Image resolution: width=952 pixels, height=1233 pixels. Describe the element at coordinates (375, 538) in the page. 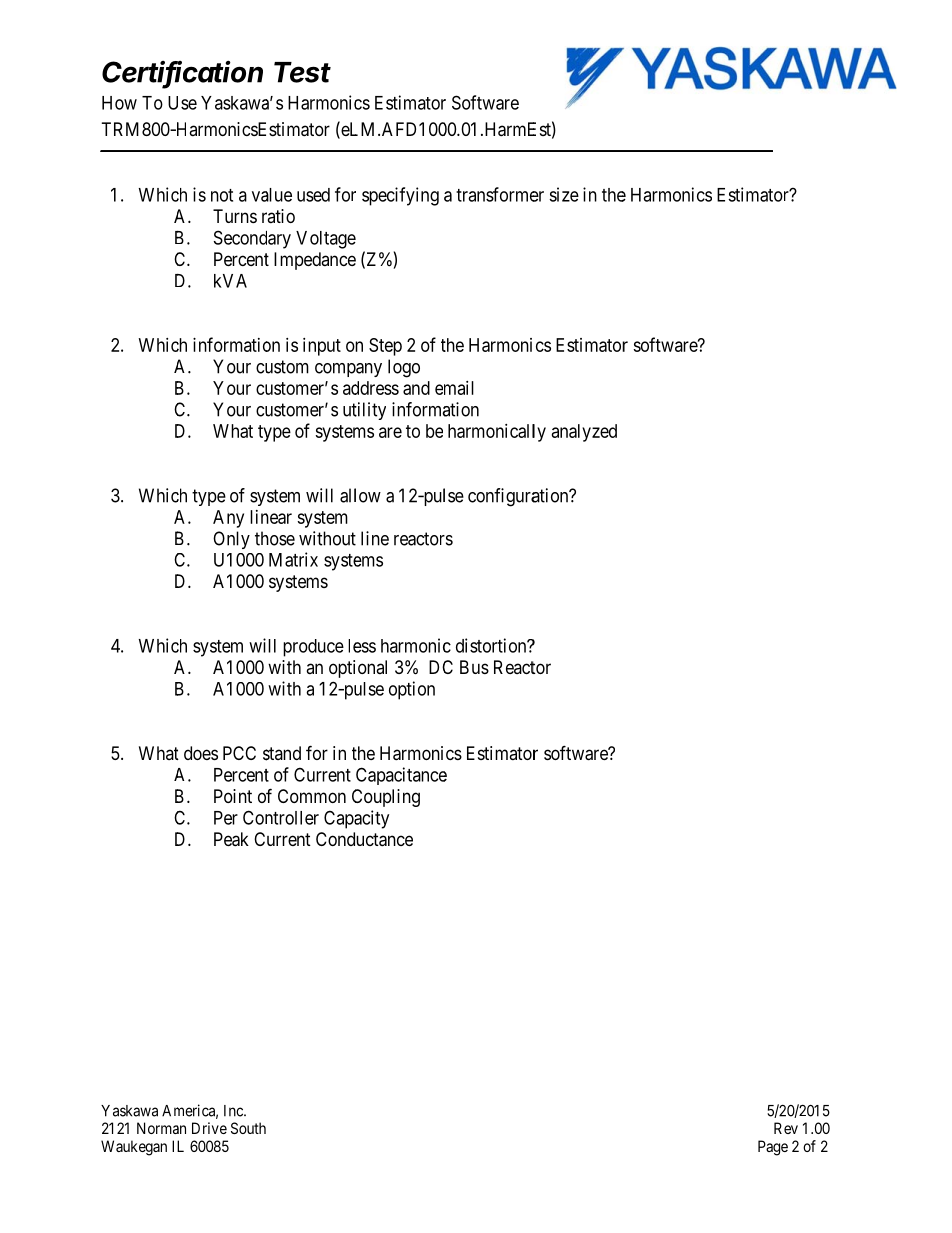

I see `line` at that location.
